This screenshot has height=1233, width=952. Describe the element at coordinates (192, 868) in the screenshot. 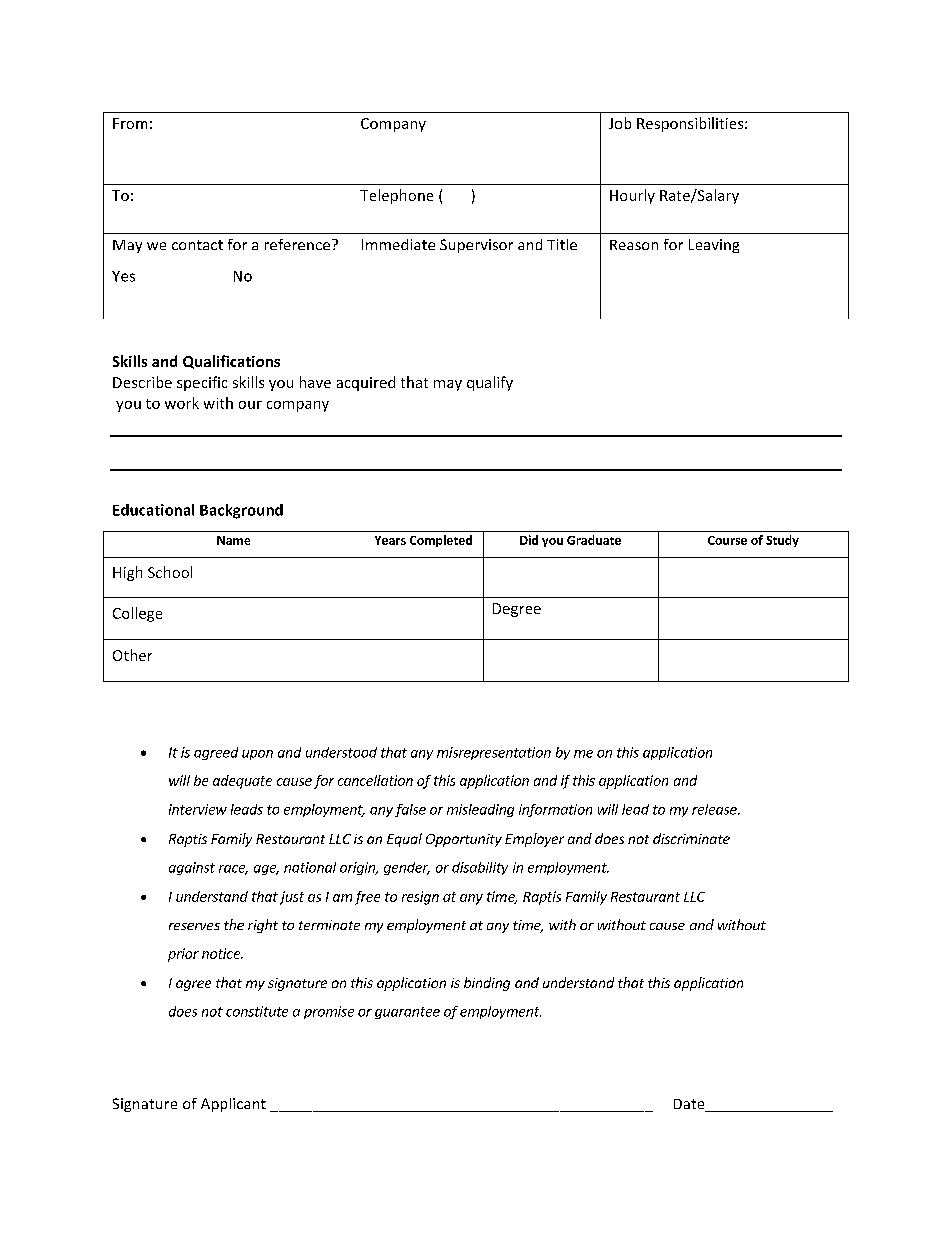

I see `against` at that location.
